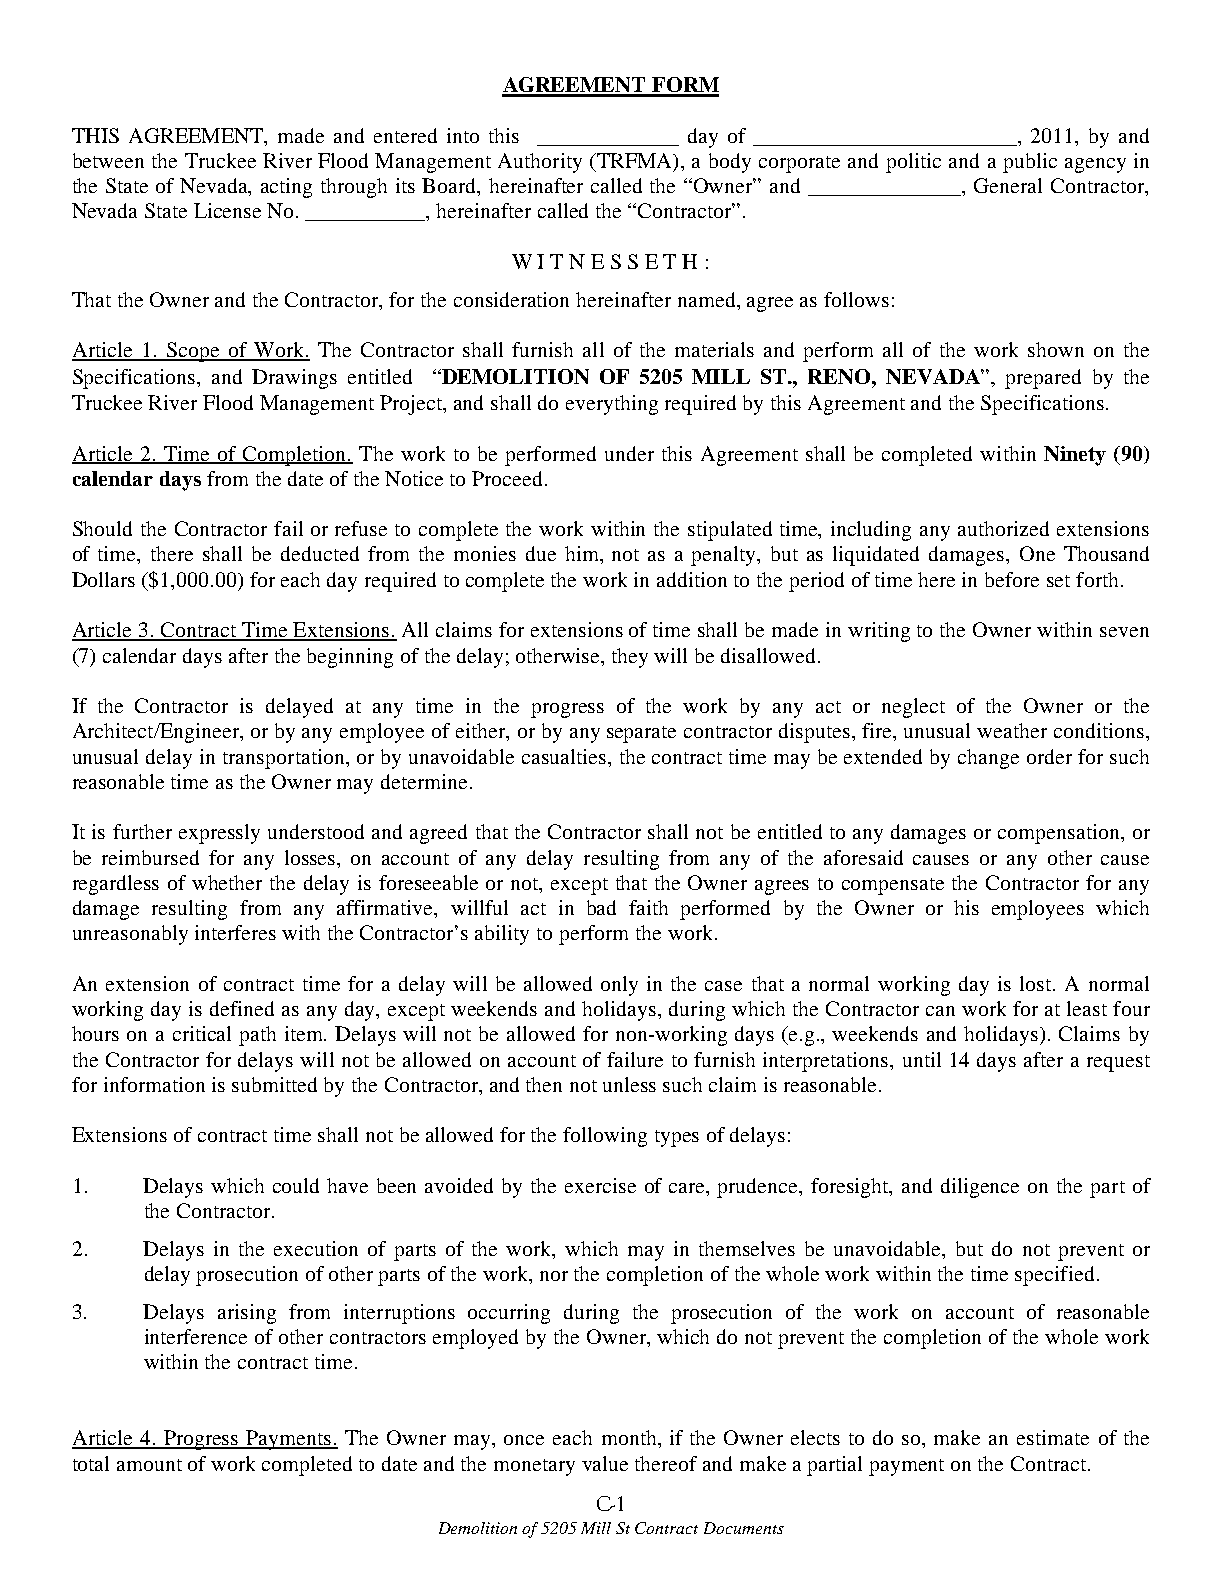  What do you see at coordinates (149, 1465) in the screenshot?
I see `amount` at bounding box center [149, 1465].
